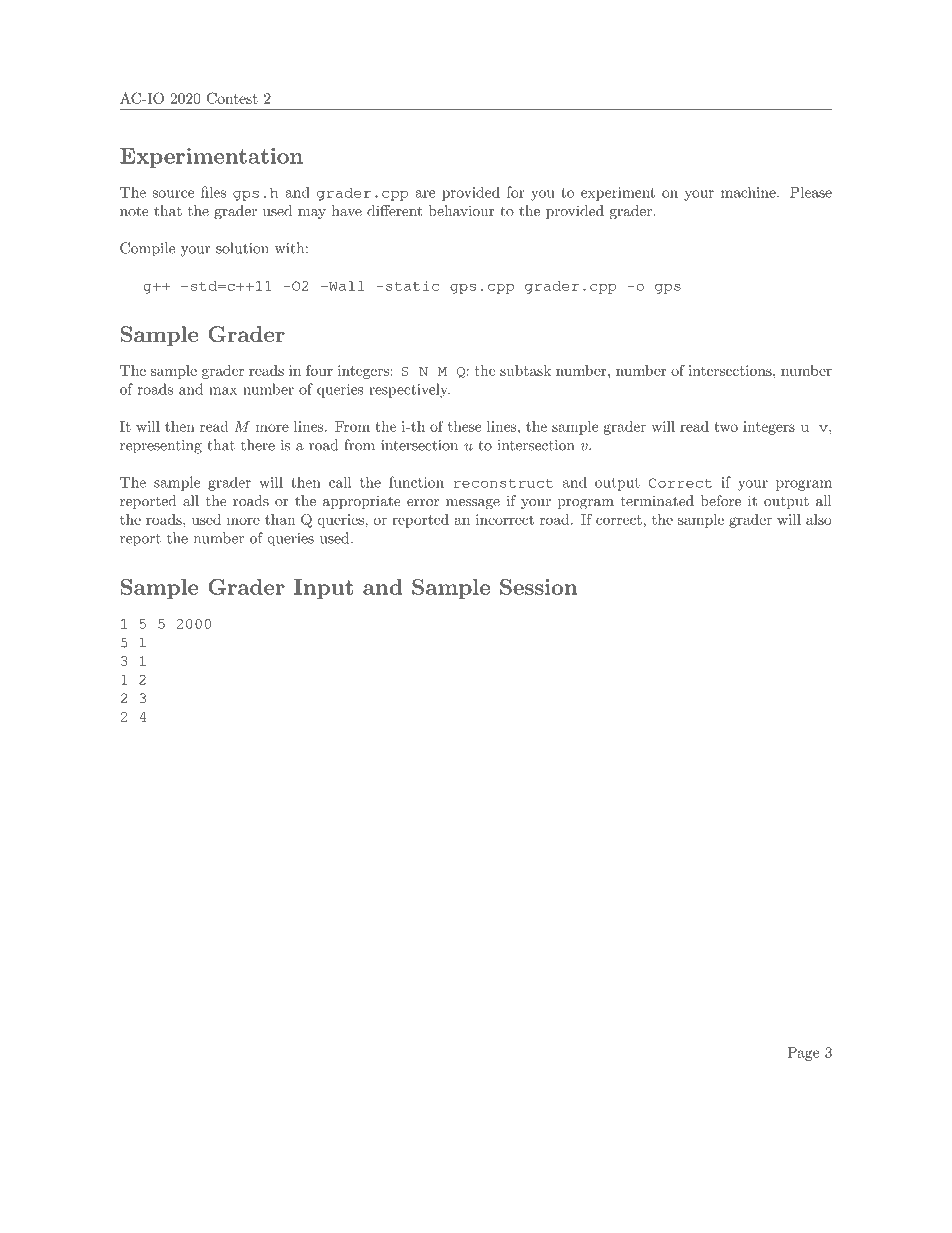 The height and width of the screenshot is (1233, 952). Describe the element at coordinates (819, 519) in the screenshot. I see `also` at that location.
